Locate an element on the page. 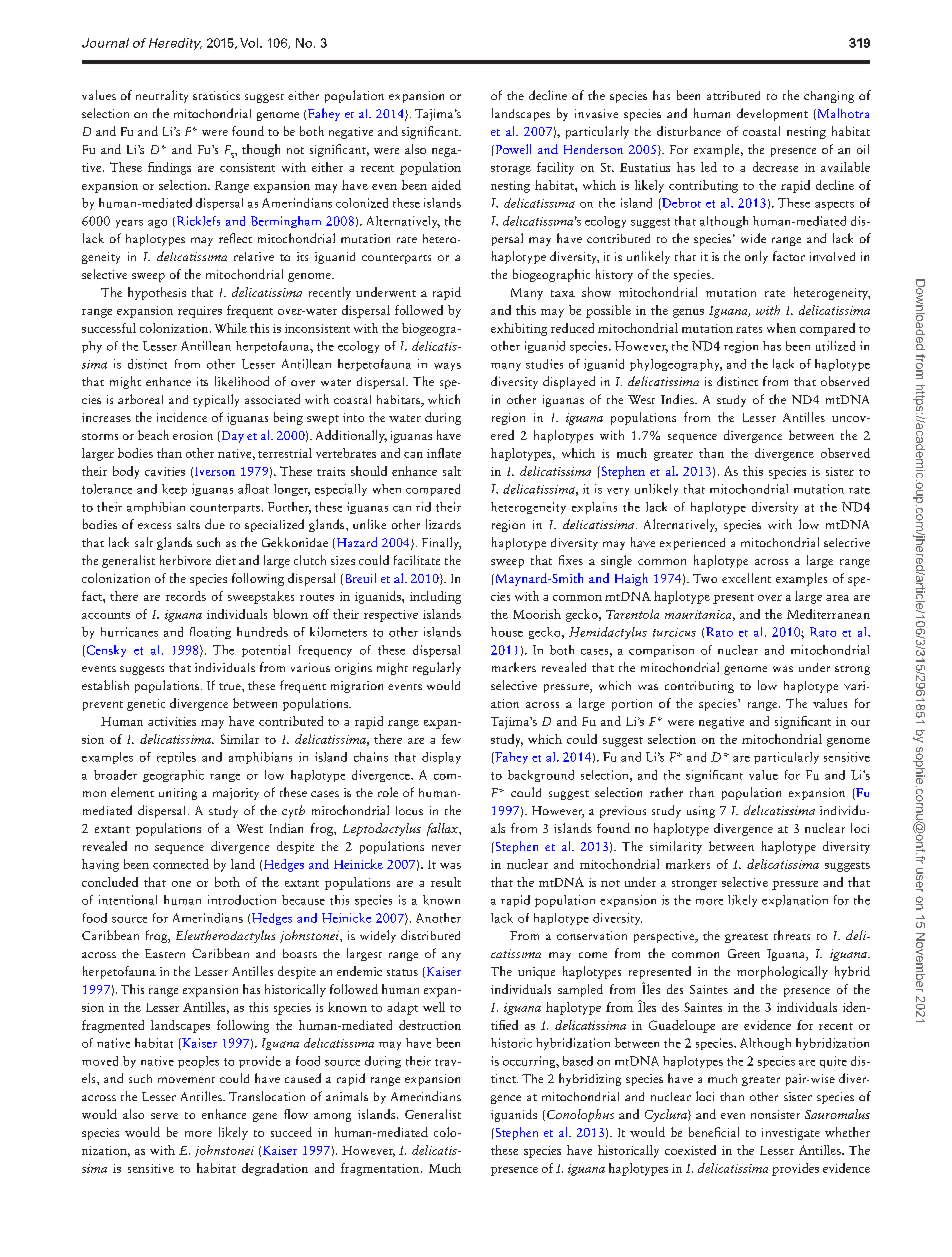 The height and width of the document is (1257, 952). movement is located at coordinates (186, 1080).
